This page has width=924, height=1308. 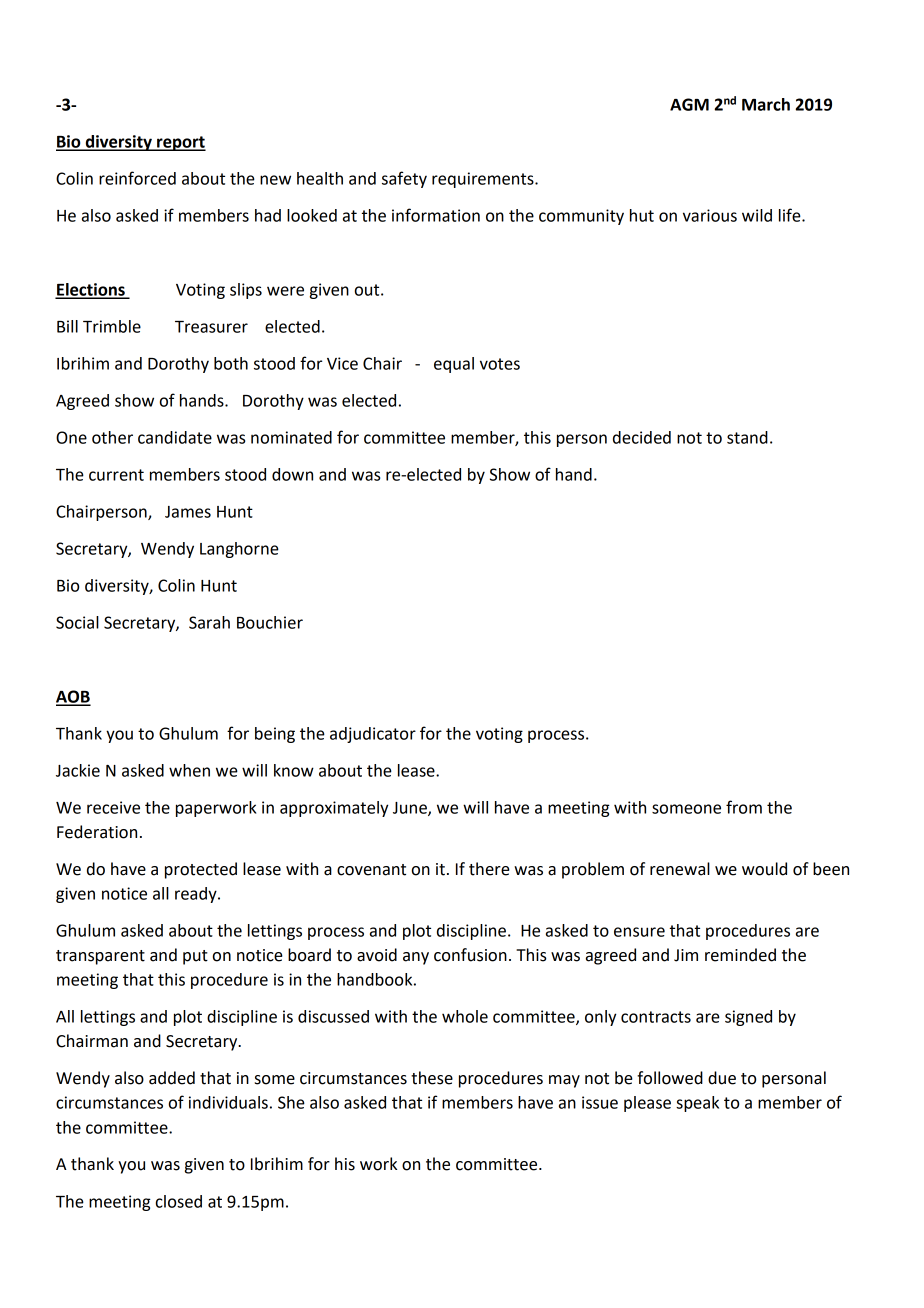 What do you see at coordinates (484, 180) in the page?
I see `requirements` at bounding box center [484, 180].
